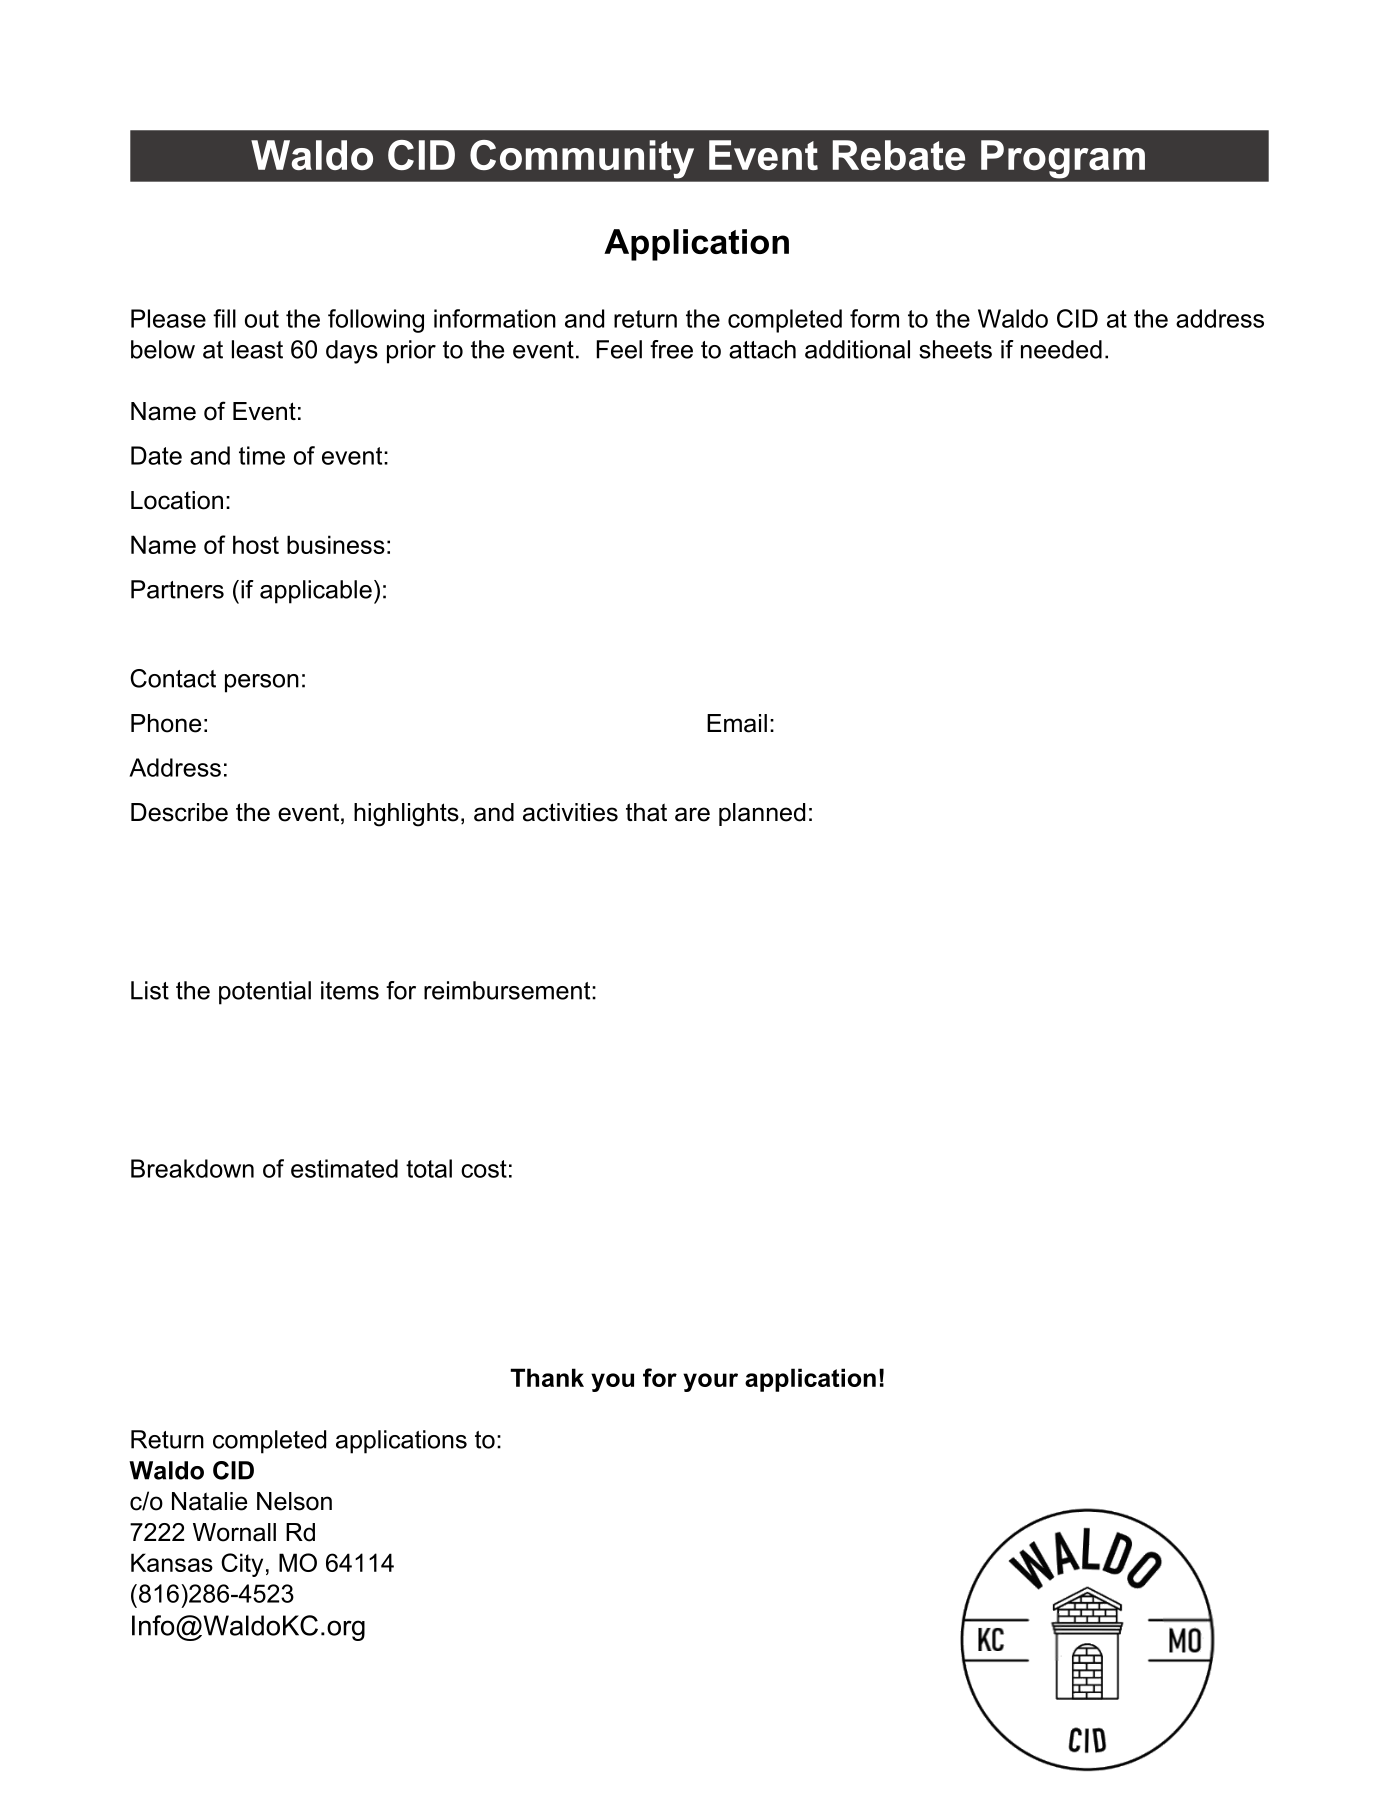 The image size is (1399, 1810). I want to click on out, so click(262, 319).
